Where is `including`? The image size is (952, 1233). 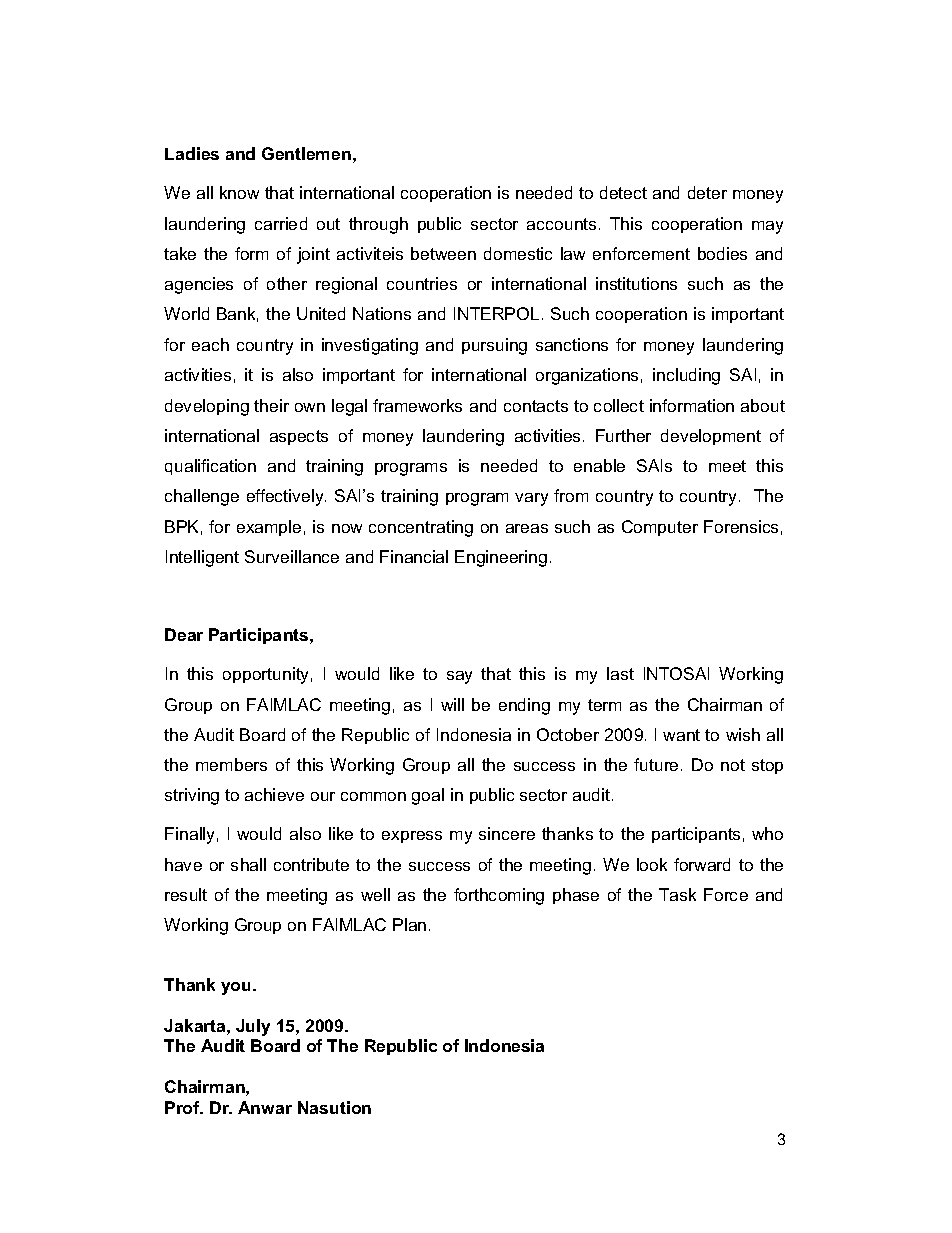 including is located at coordinates (686, 376).
